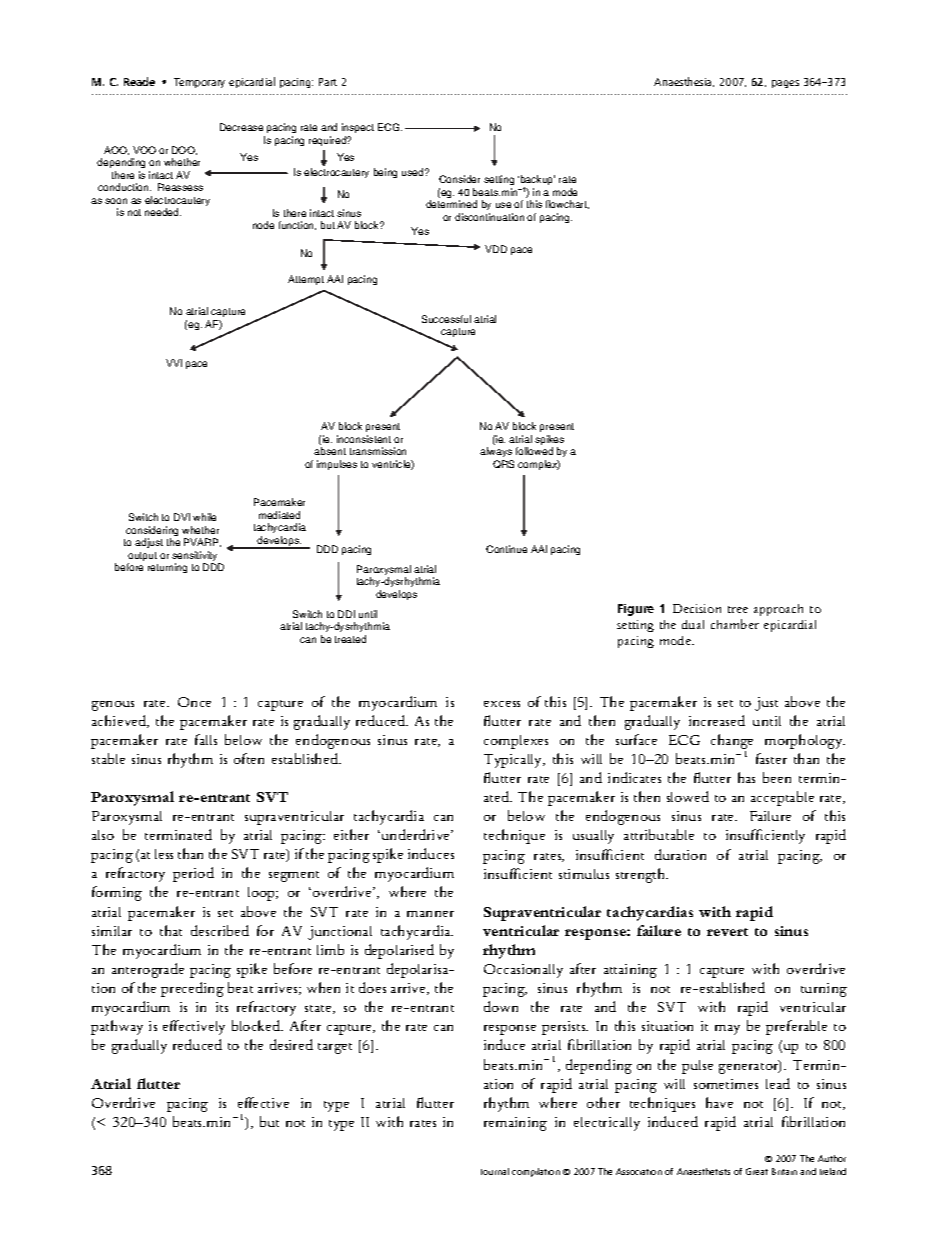 The width and height of the image is (952, 1251). Describe the element at coordinates (735, 624) in the image. I see `chamber` at that location.
